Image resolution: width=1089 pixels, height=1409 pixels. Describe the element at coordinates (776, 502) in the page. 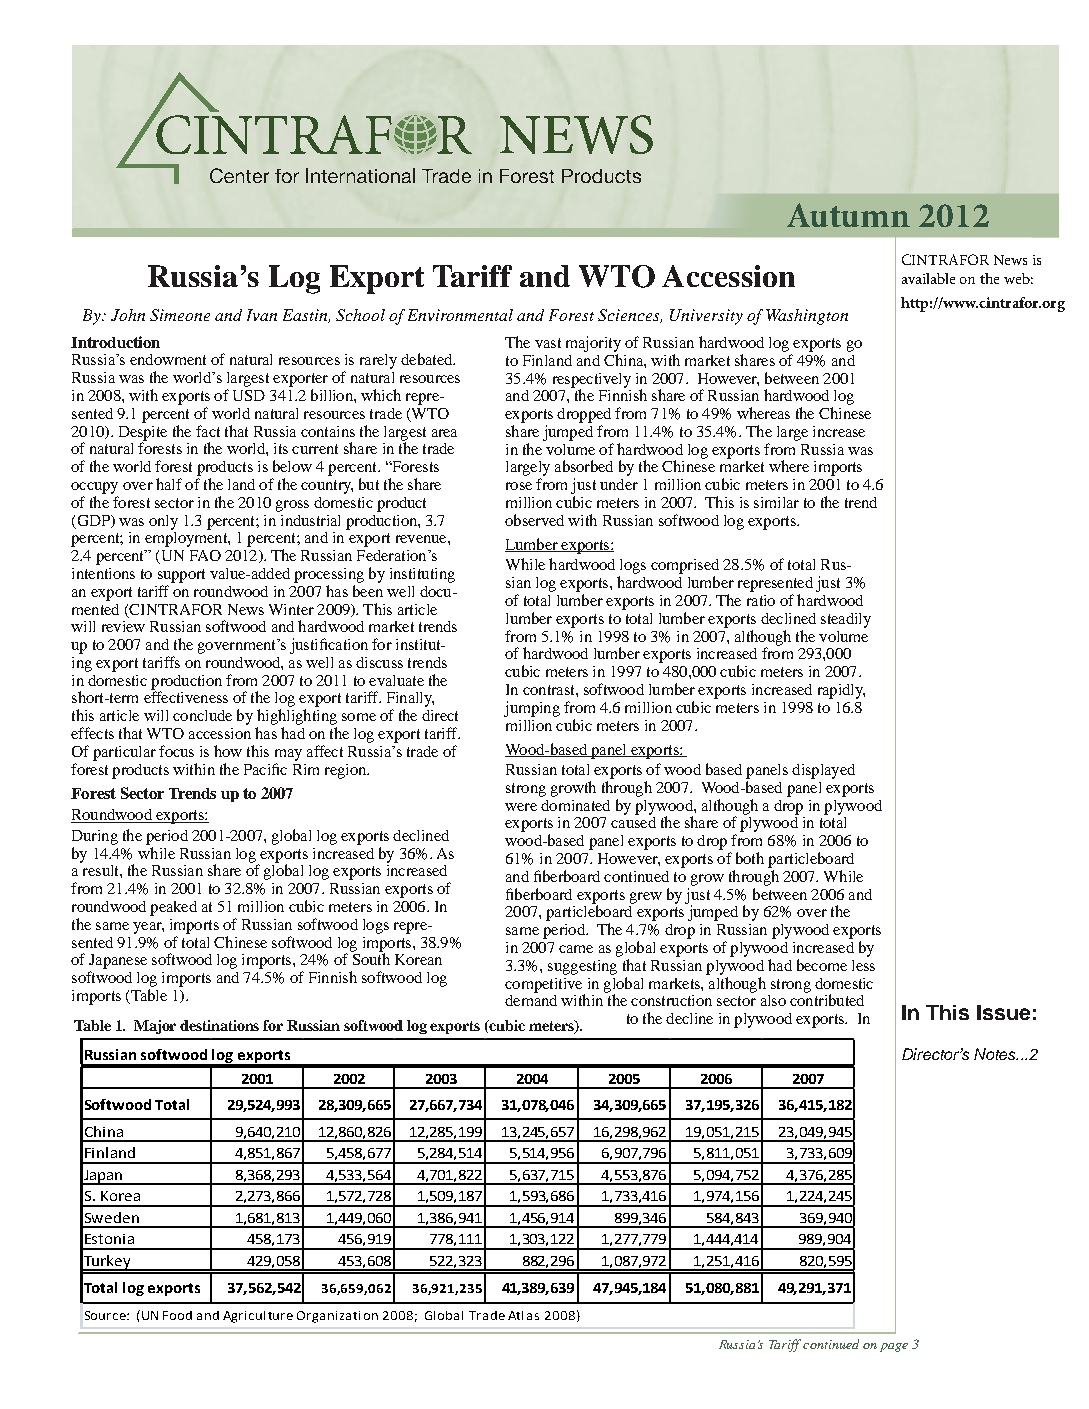

I see `similar` at that location.
